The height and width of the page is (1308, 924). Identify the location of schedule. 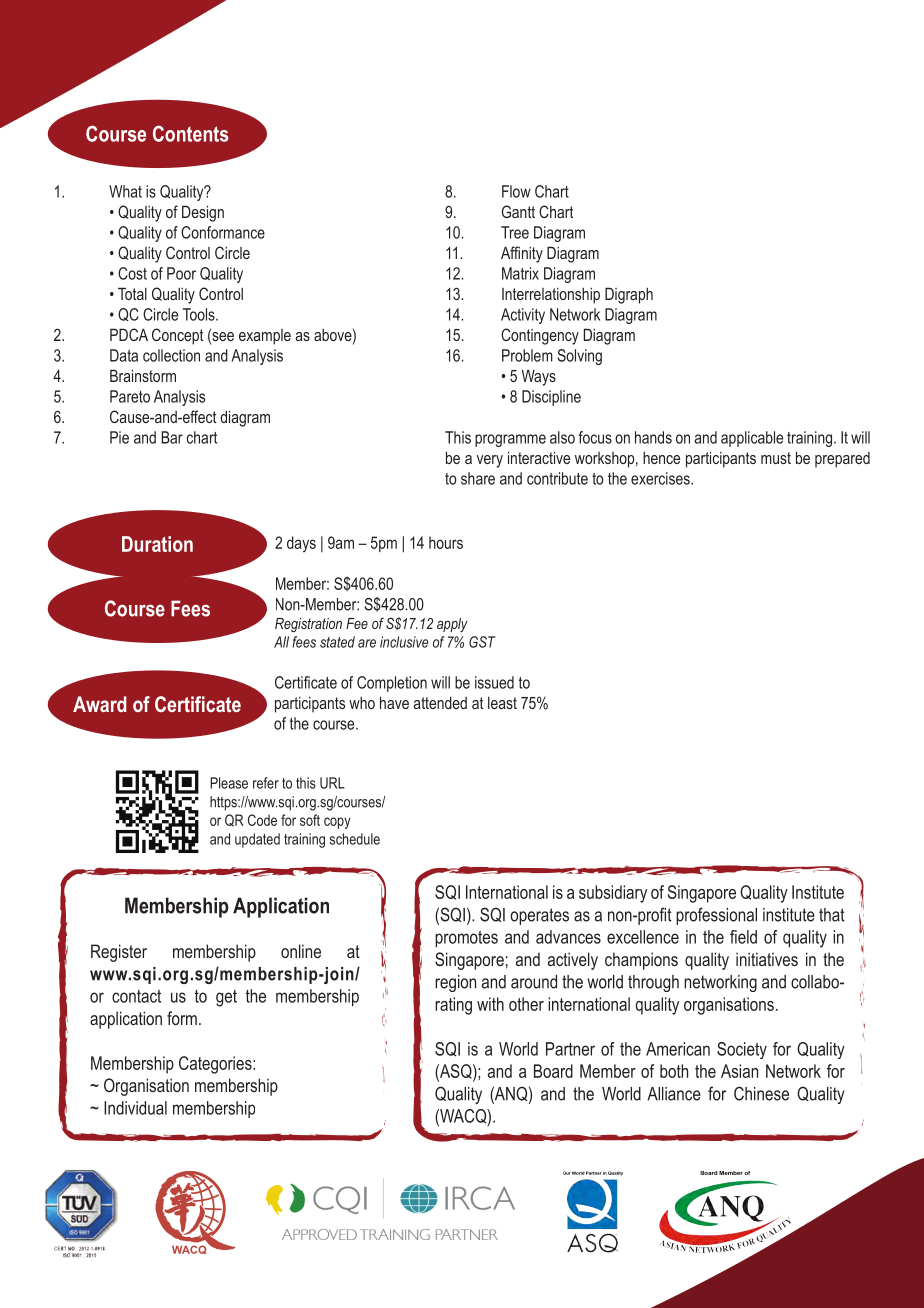
(354, 839).
